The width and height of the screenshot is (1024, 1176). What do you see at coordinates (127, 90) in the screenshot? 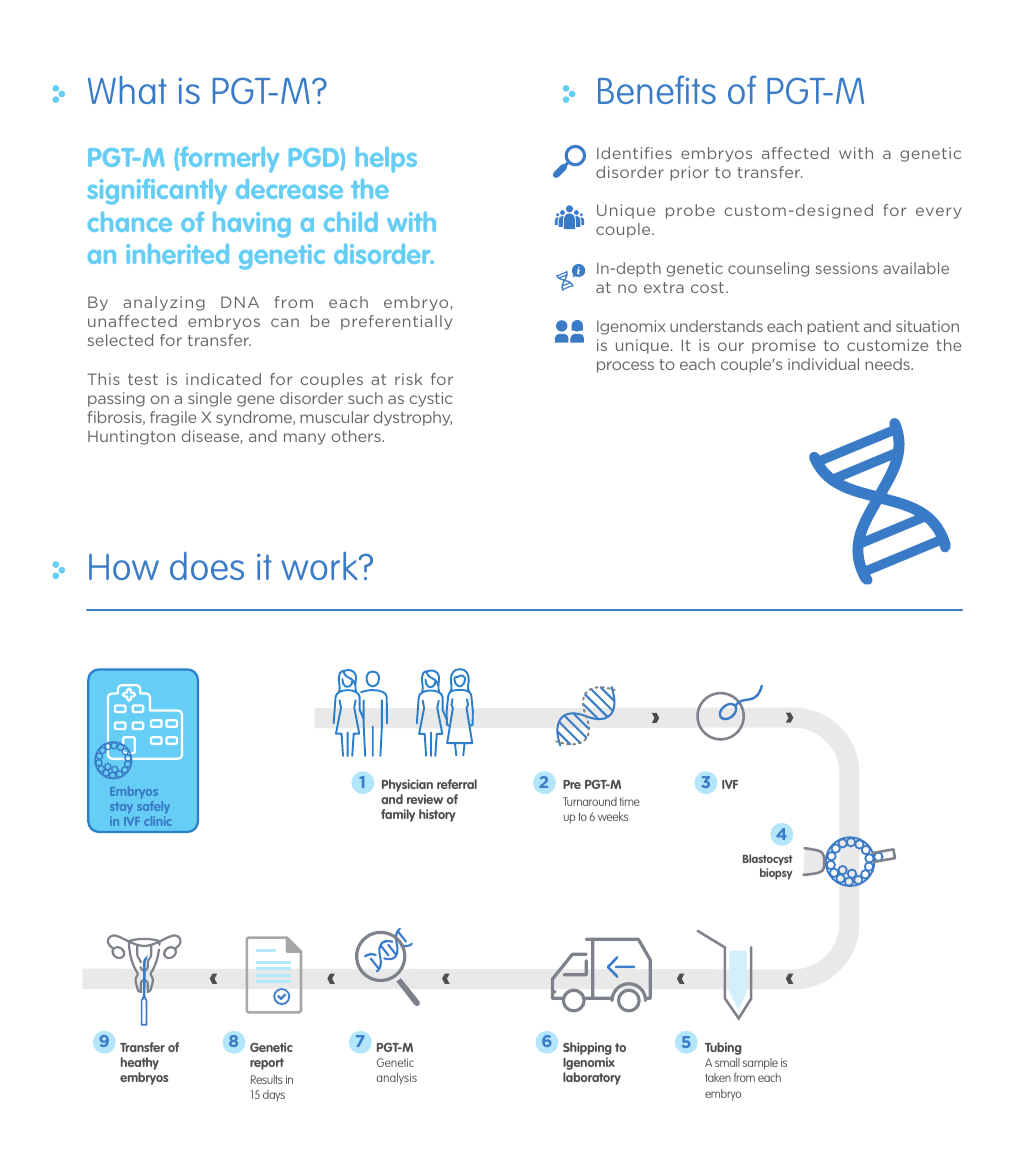
I see `What` at bounding box center [127, 90].
